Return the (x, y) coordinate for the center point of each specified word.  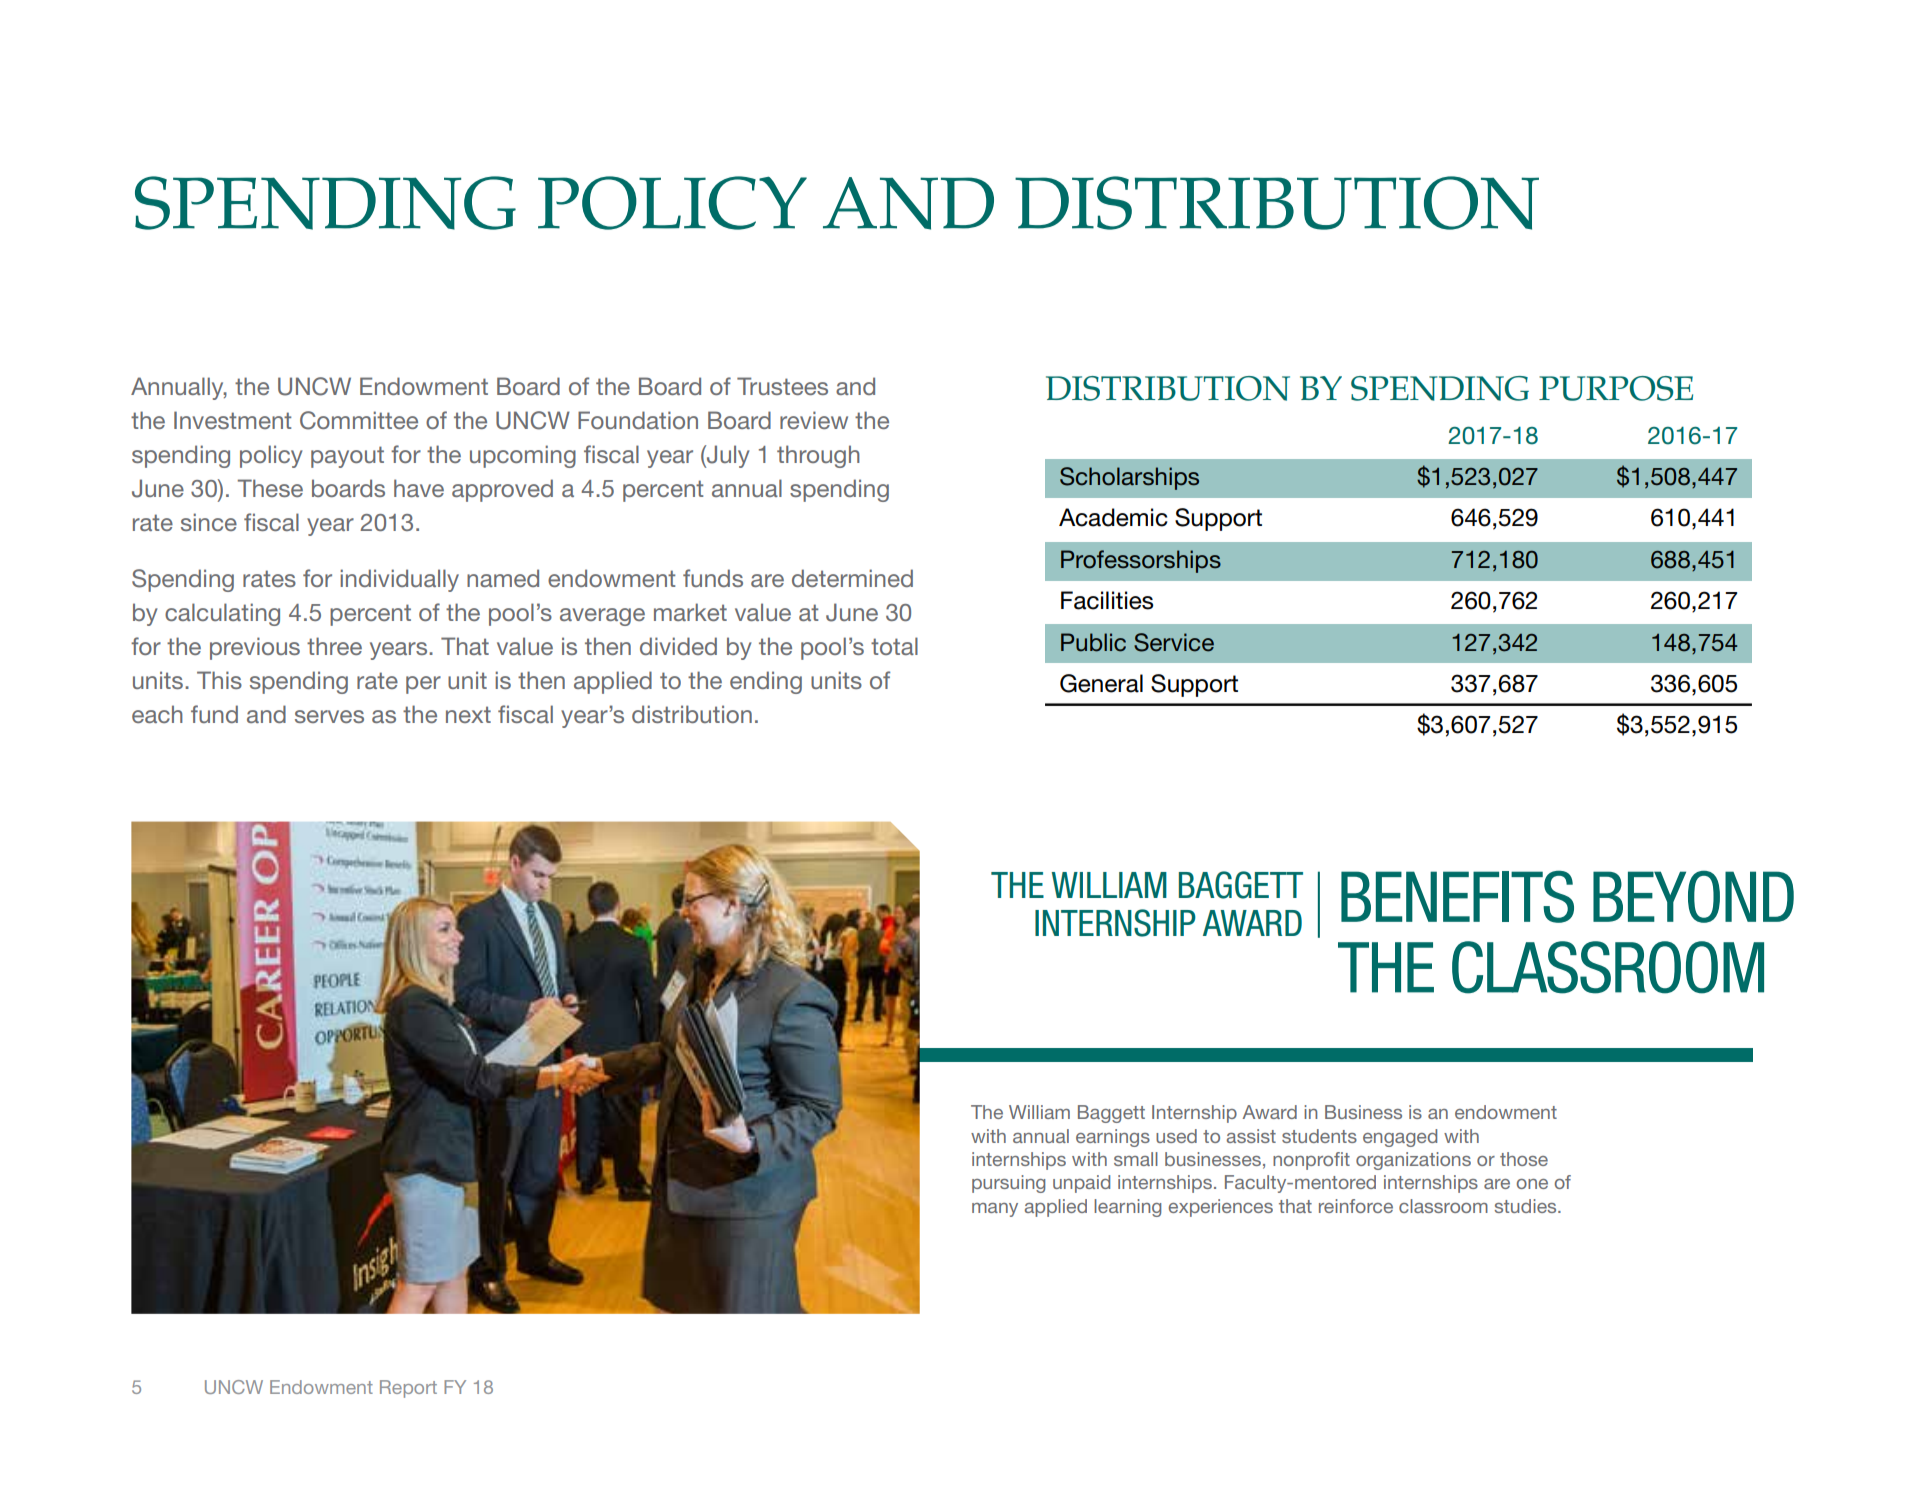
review (814, 420)
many (995, 1210)
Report (408, 1389)
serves (329, 716)
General (1101, 683)
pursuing (1008, 1184)
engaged (1400, 1138)
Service (1174, 642)
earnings (1113, 1138)
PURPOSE (1616, 388)
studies (1526, 1206)
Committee (359, 420)
